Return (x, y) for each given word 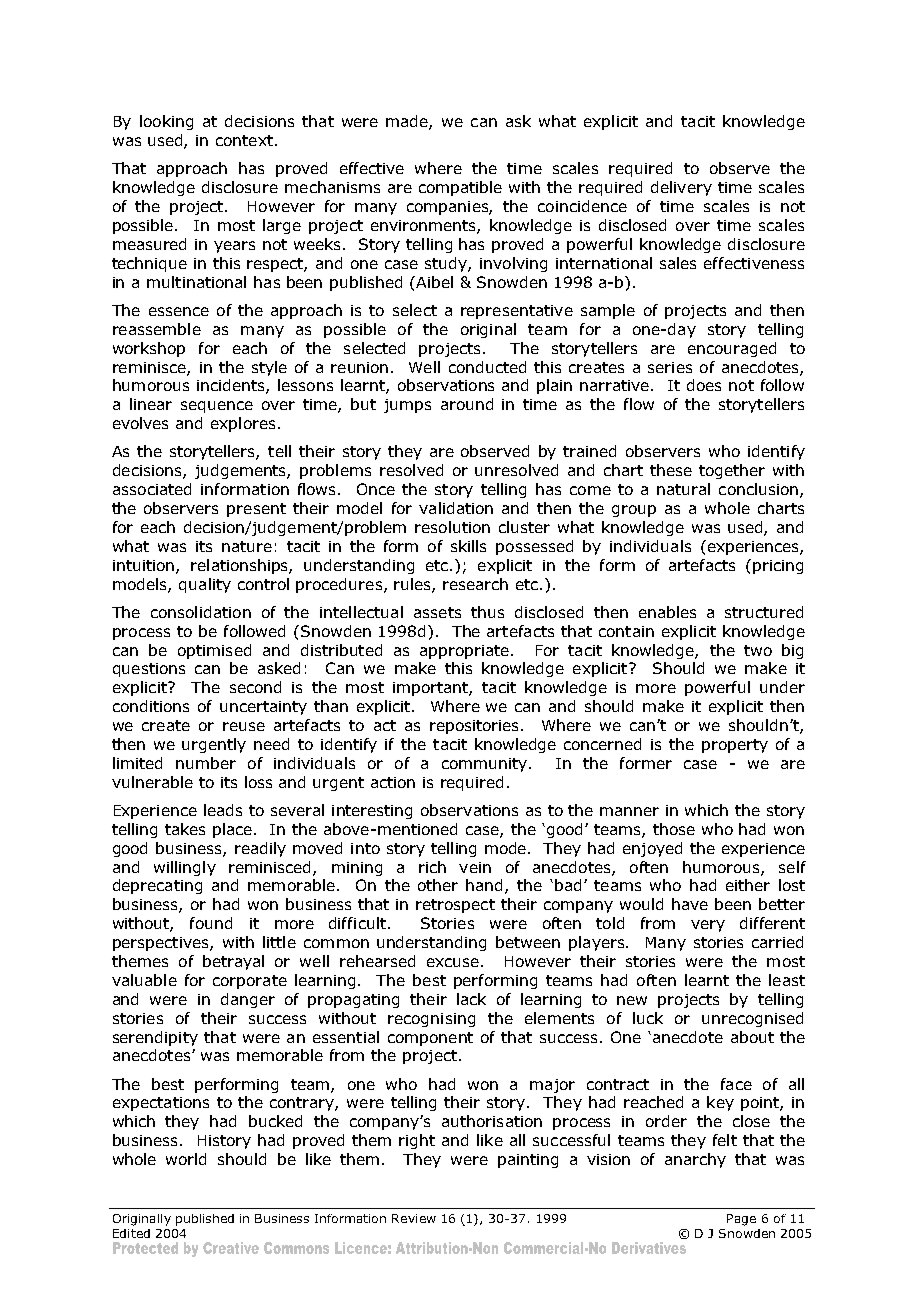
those (674, 829)
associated (152, 489)
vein (475, 867)
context (244, 140)
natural (683, 489)
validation (456, 508)
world (186, 1159)
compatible (460, 188)
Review (414, 1218)
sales (678, 263)
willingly (185, 868)
